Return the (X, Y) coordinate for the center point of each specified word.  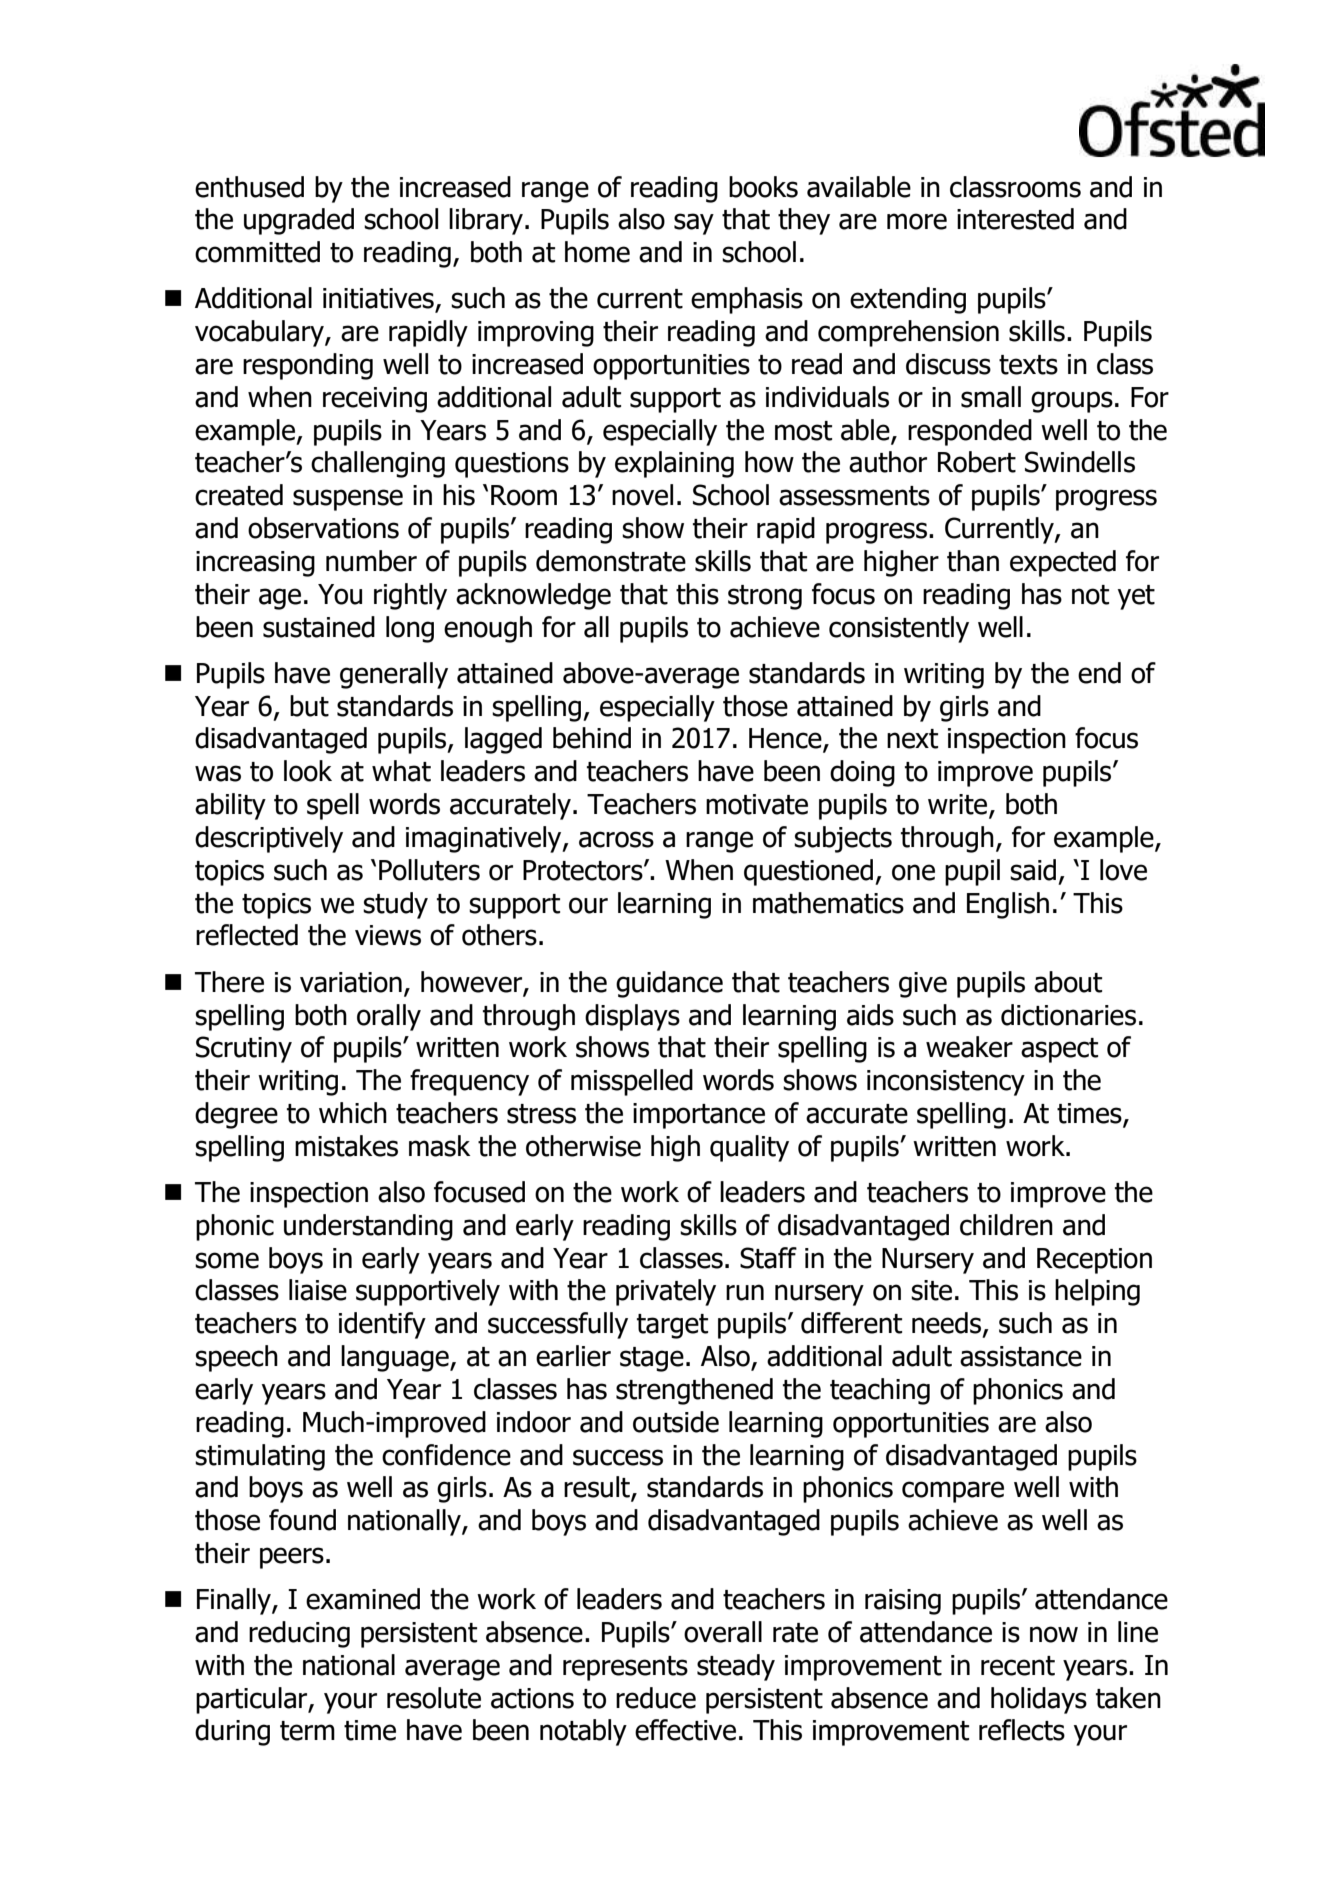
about (1068, 982)
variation (351, 982)
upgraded (299, 221)
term (307, 1731)
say (694, 224)
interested (1015, 219)
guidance (669, 984)
